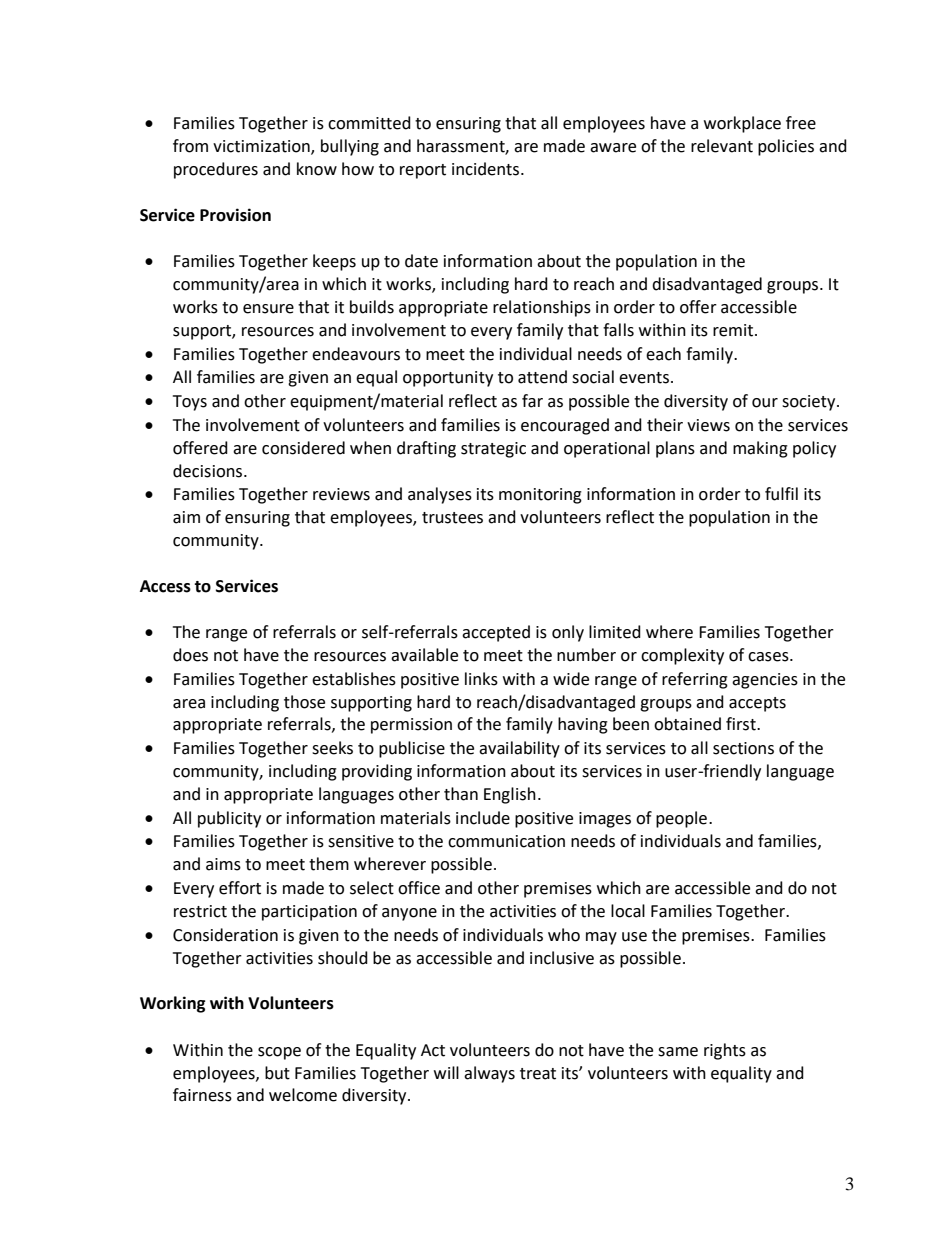  Describe the element at coordinates (190, 655) in the page. I see `does` at that location.
